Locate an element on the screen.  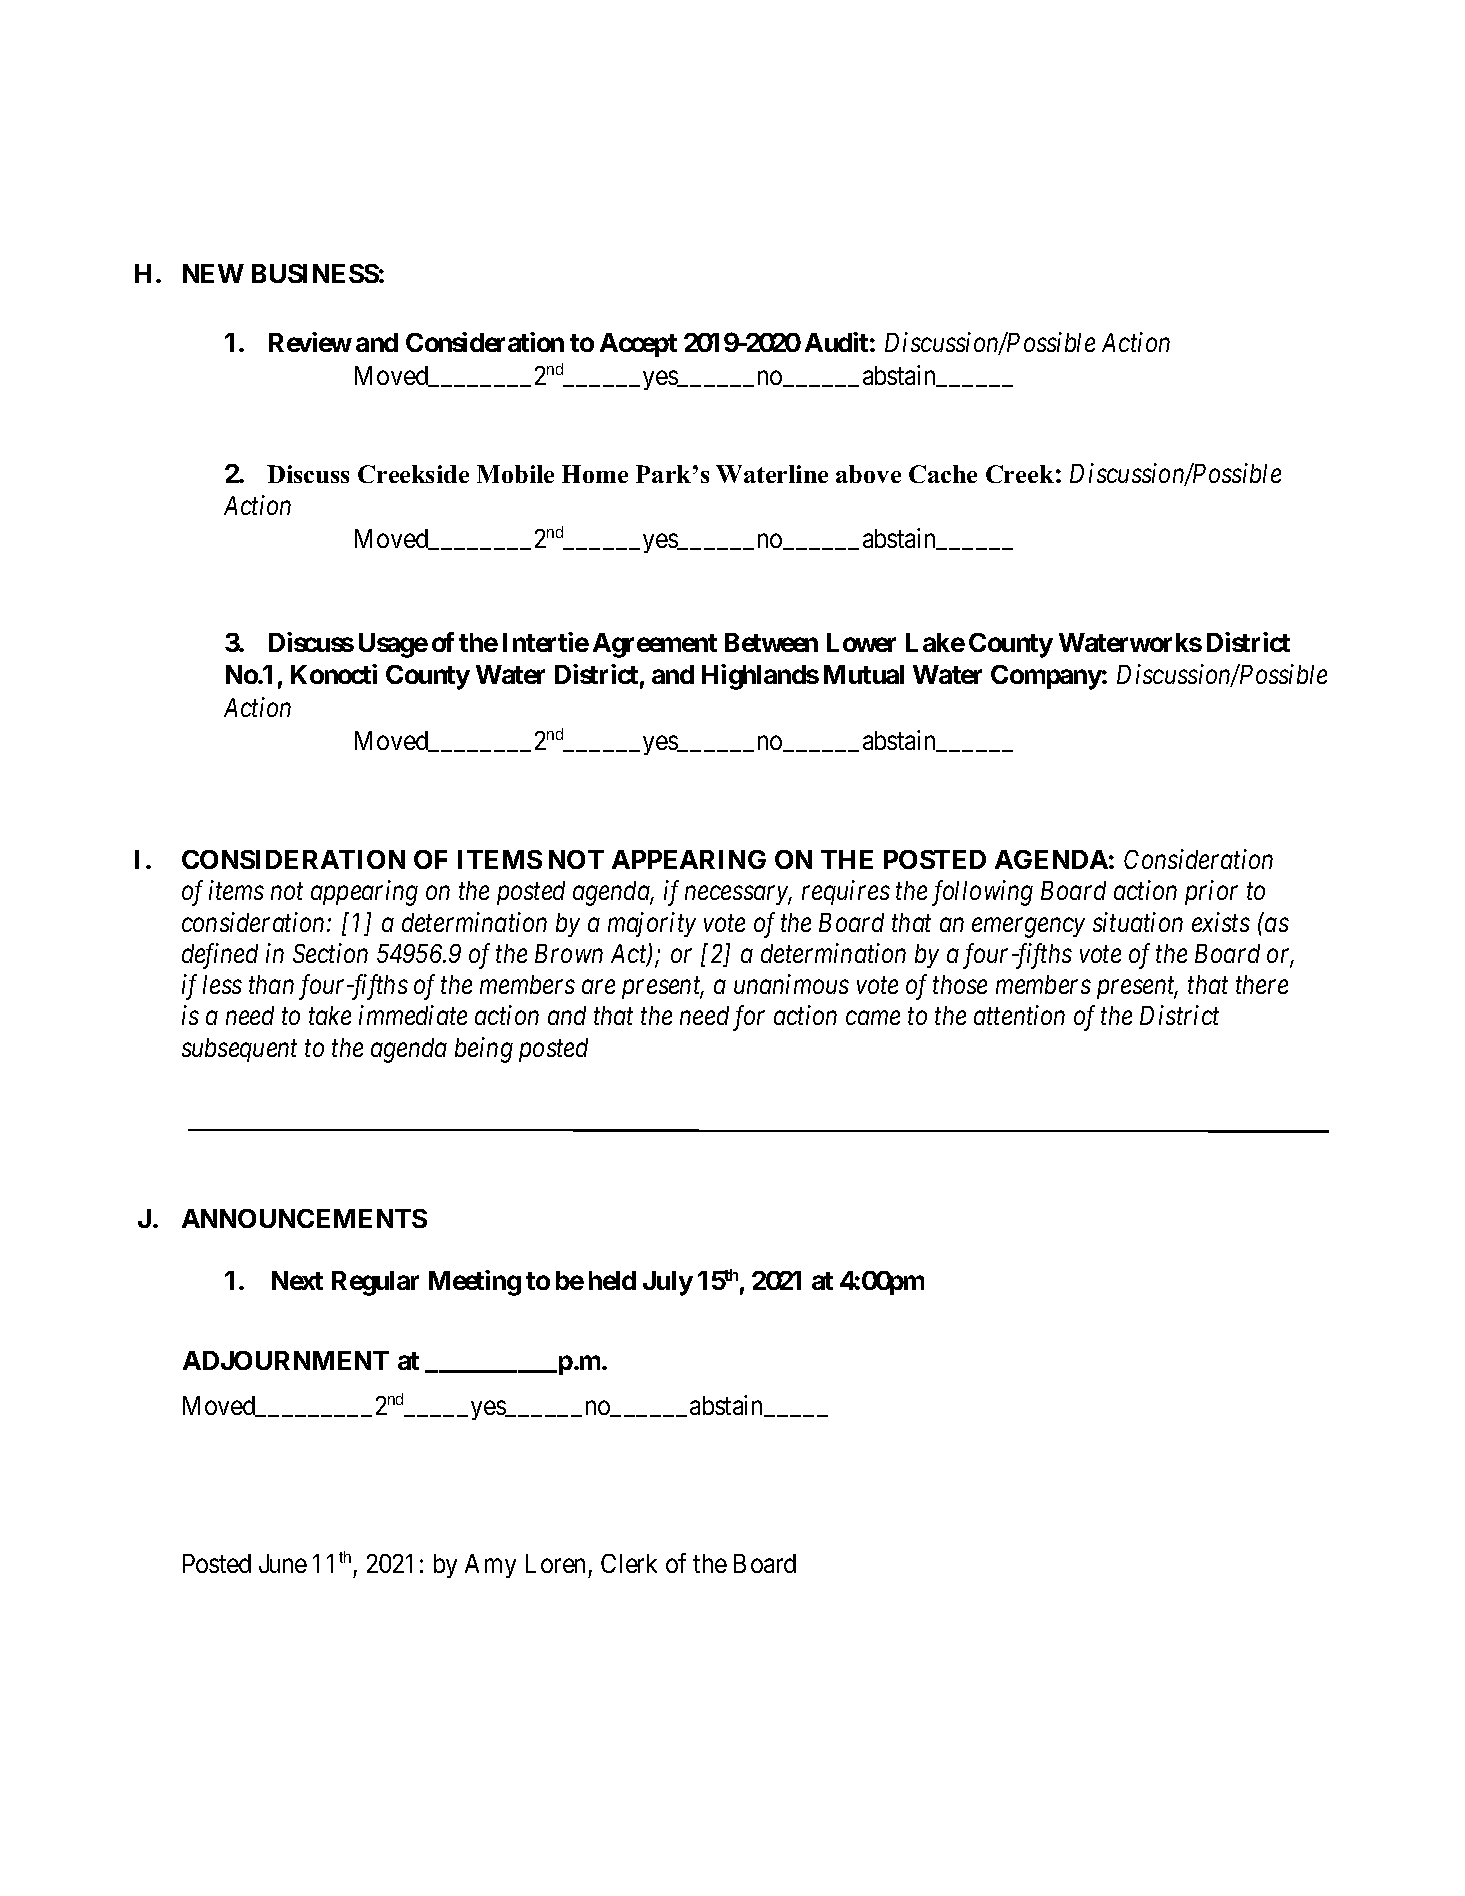
situation is located at coordinates (1138, 922).
